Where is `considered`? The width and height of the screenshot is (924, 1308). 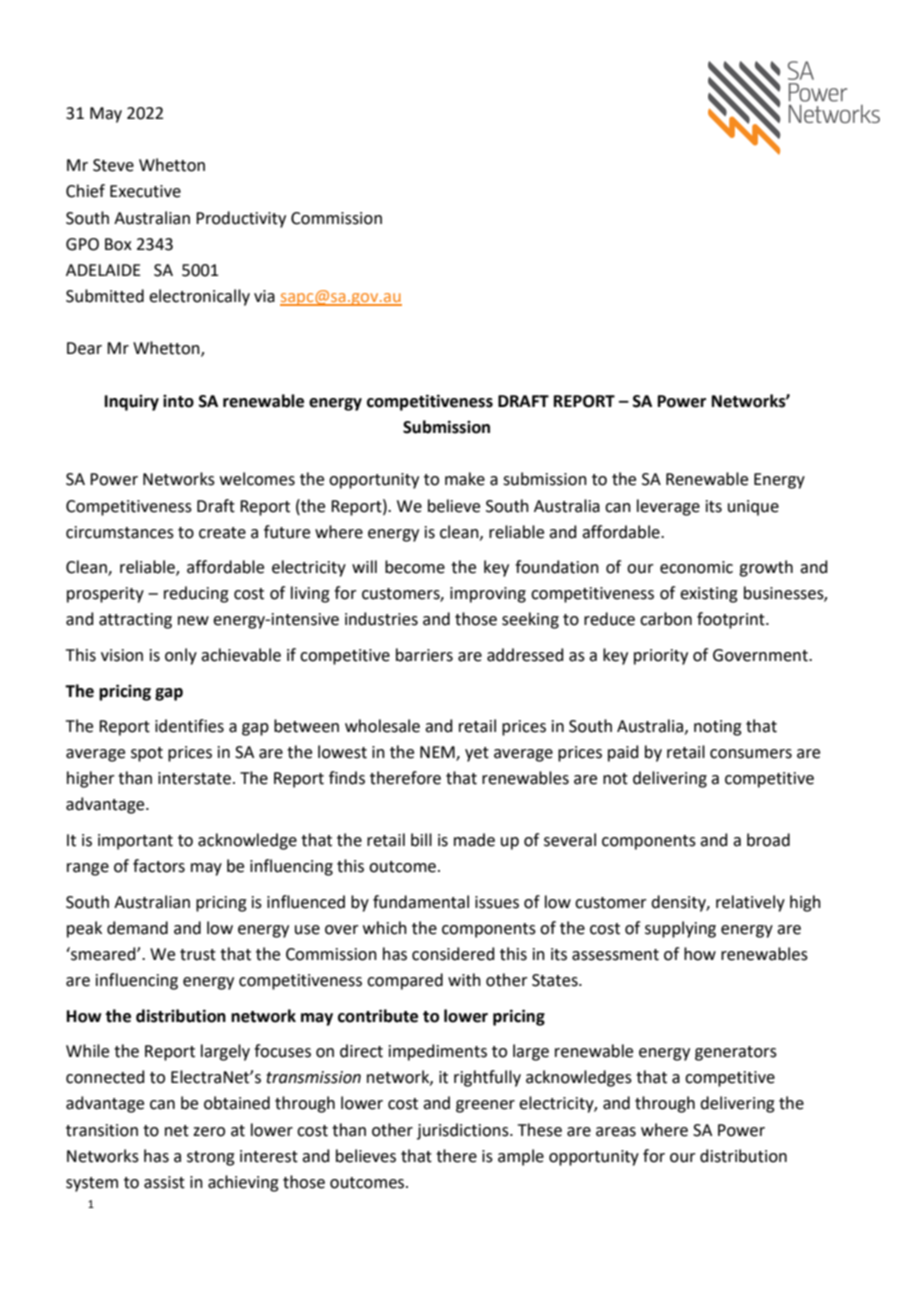 considered is located at coordinates (453, 954).
